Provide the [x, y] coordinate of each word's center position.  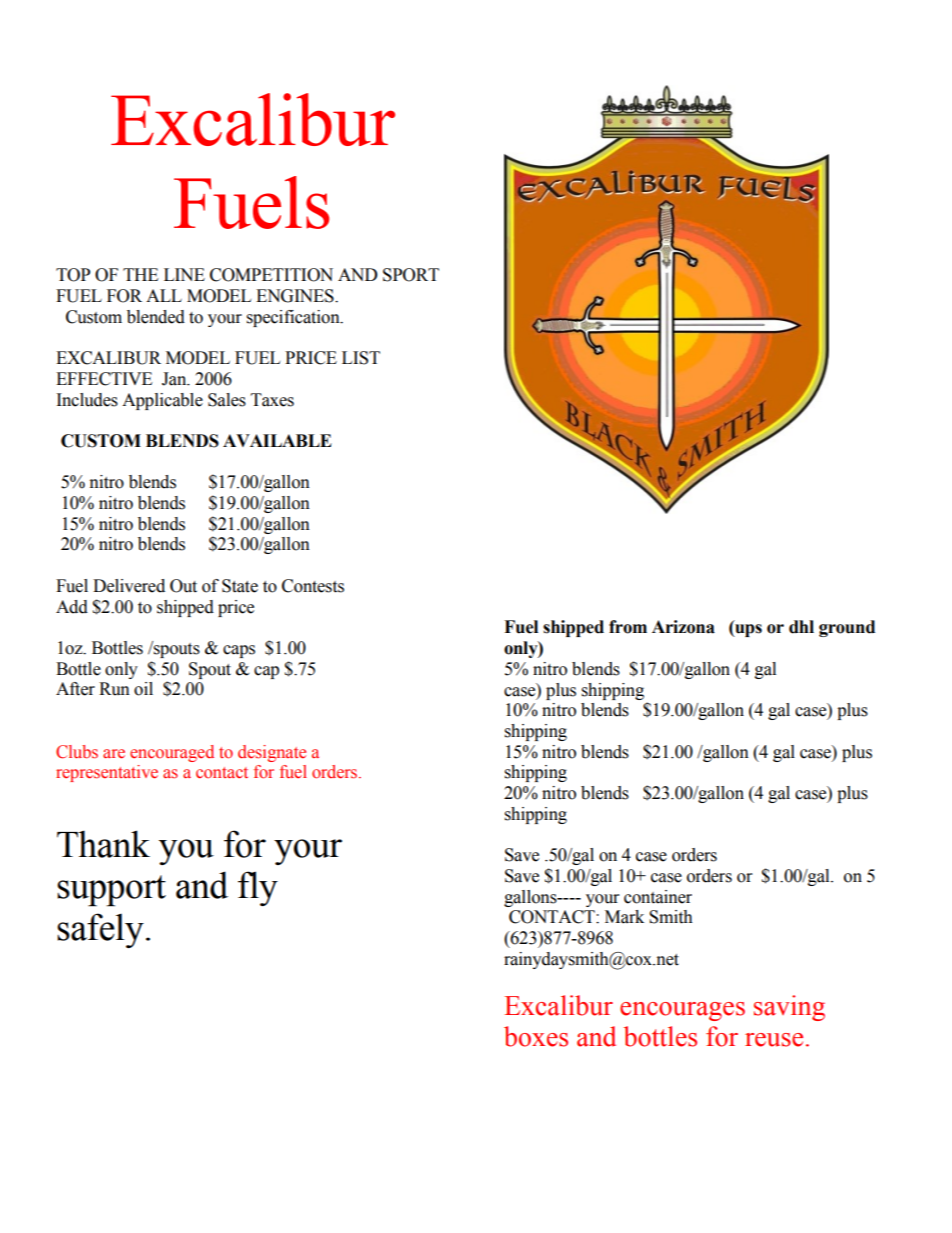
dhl [801, 627]
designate [272, 753]
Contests [313, 586]
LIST [361, 358]
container [658, 897]
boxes [536, 1036]
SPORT [411, 275]
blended [156, 317]
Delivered [129, 586]
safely [100, 930]
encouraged [172, 753]
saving [789, 1008]
